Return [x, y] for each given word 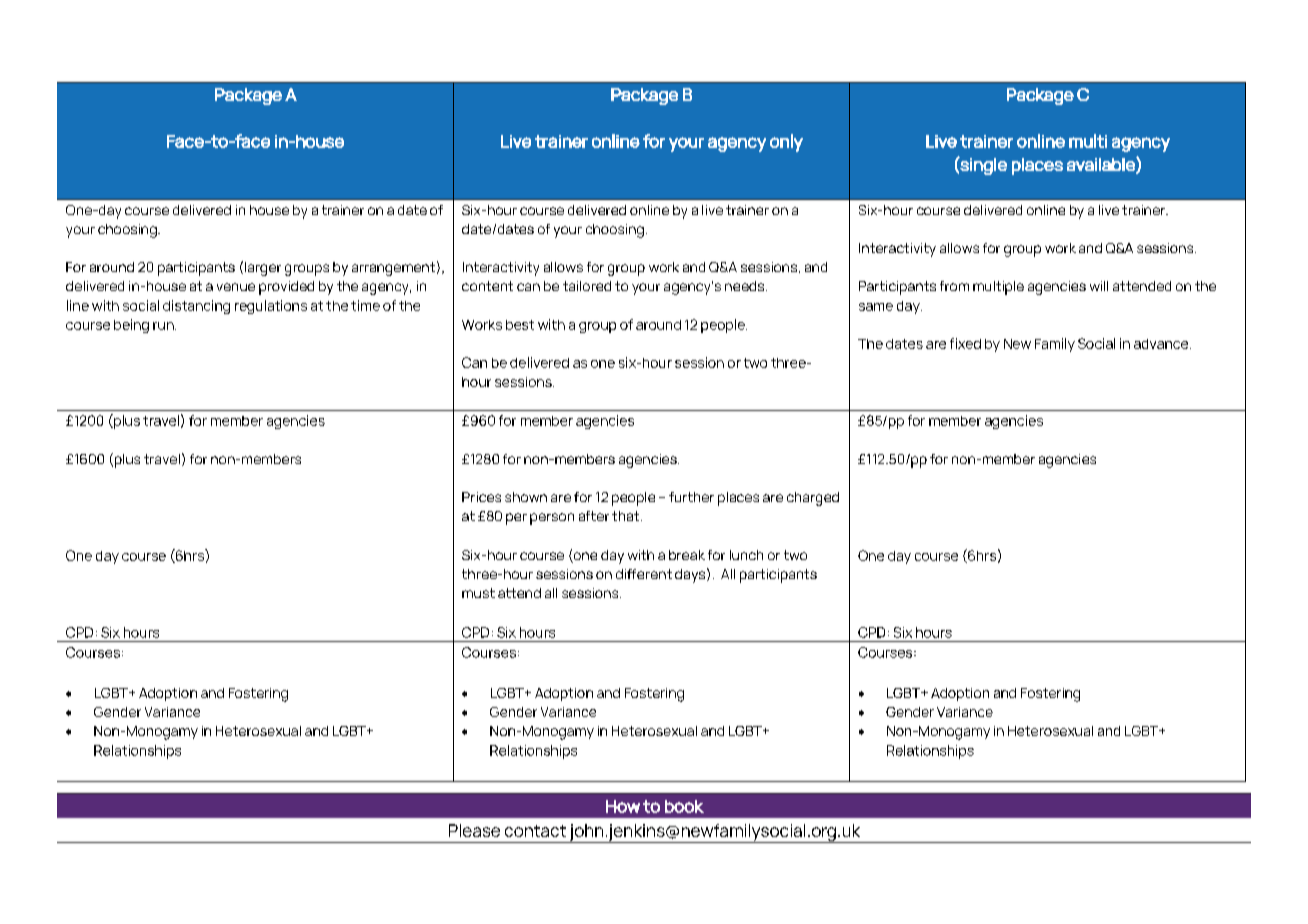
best [520, 325]
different [644, 574]
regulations [271, 307]
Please [474, 830]
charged [813, 499]
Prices [481, 497]
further [691, 497]
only [786, 143]
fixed [965, 343]
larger [263, 269]
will [1099, 286]
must [478, 593]
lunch [746, 555]
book [684, 806]
